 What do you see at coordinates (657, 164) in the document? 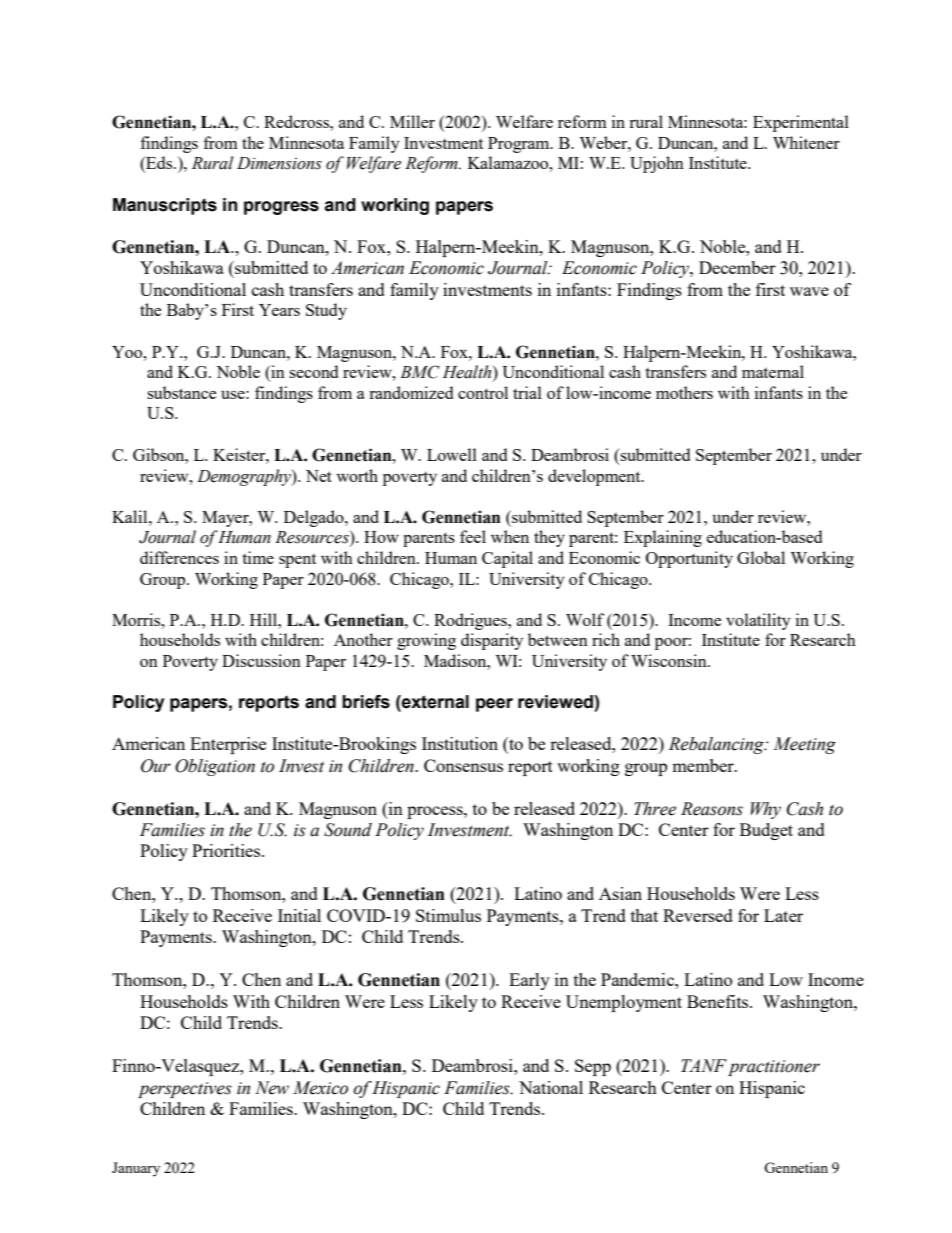
I see `Upjohn` at bounding box center [657, 164].
